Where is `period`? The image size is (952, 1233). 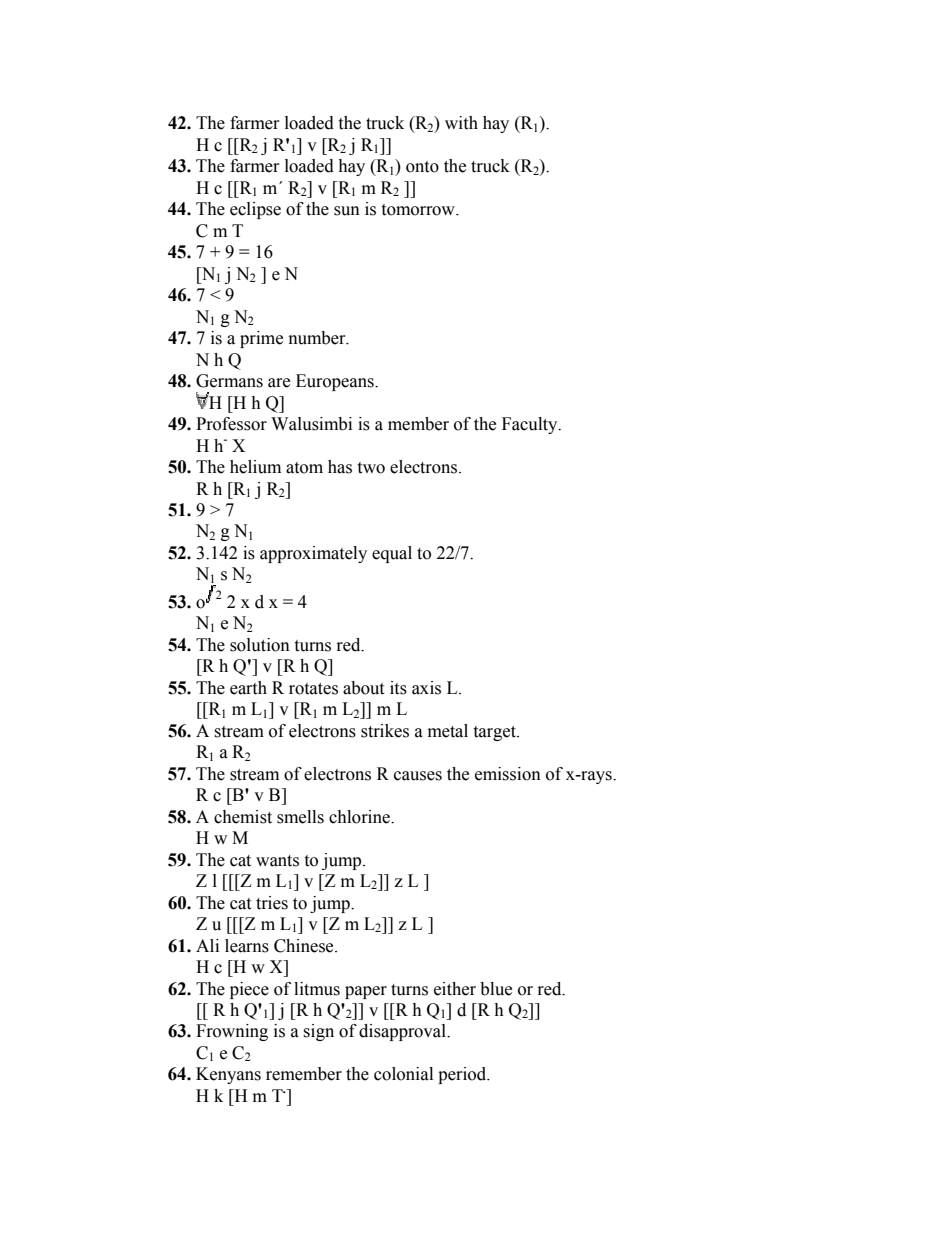
period is located at coordinates (463, 1075).
